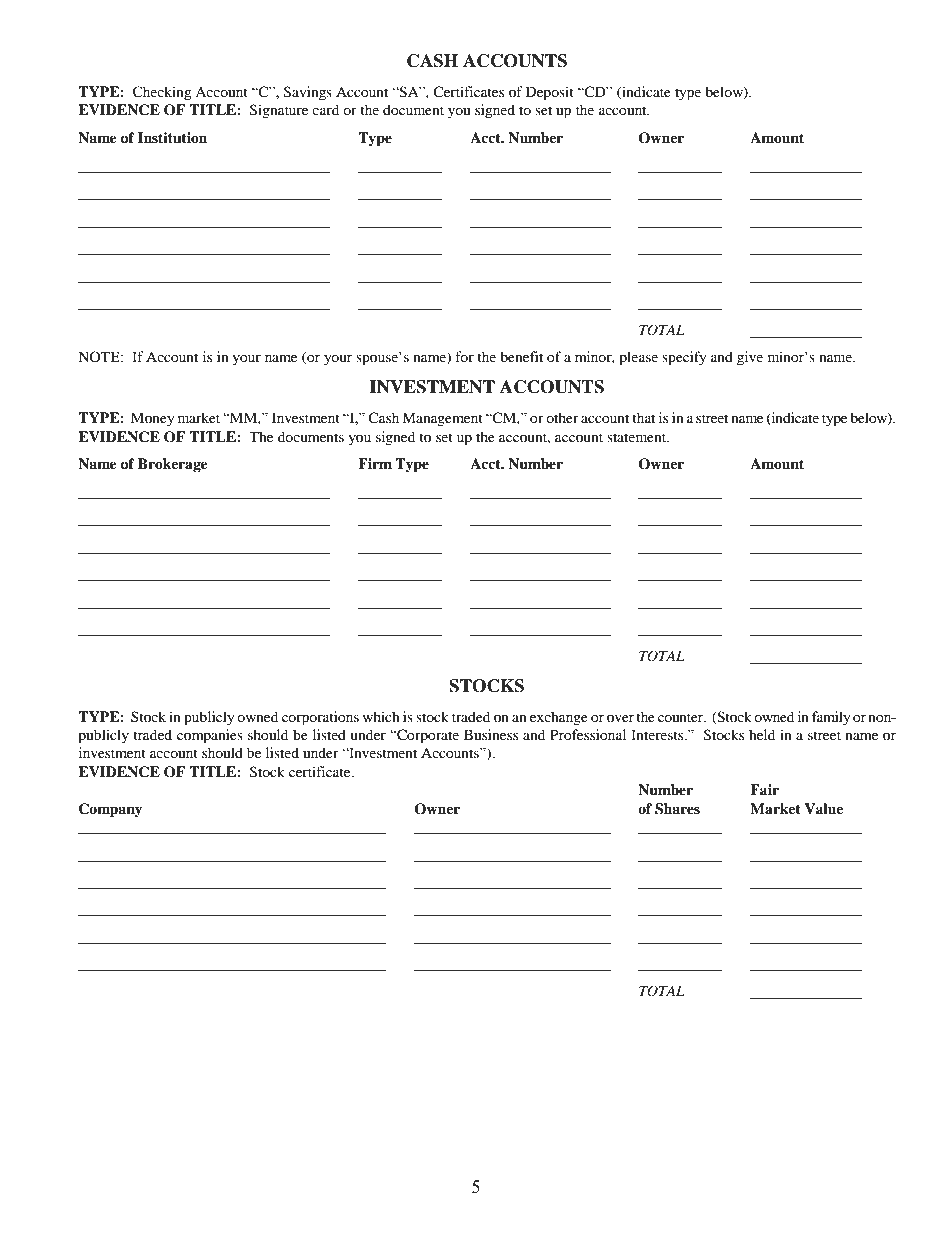 The image size is (952, 1233). What do you see at coordinates (172, 137) in the screenshot?
I see `Institution` at bounding box center [172, 137].
